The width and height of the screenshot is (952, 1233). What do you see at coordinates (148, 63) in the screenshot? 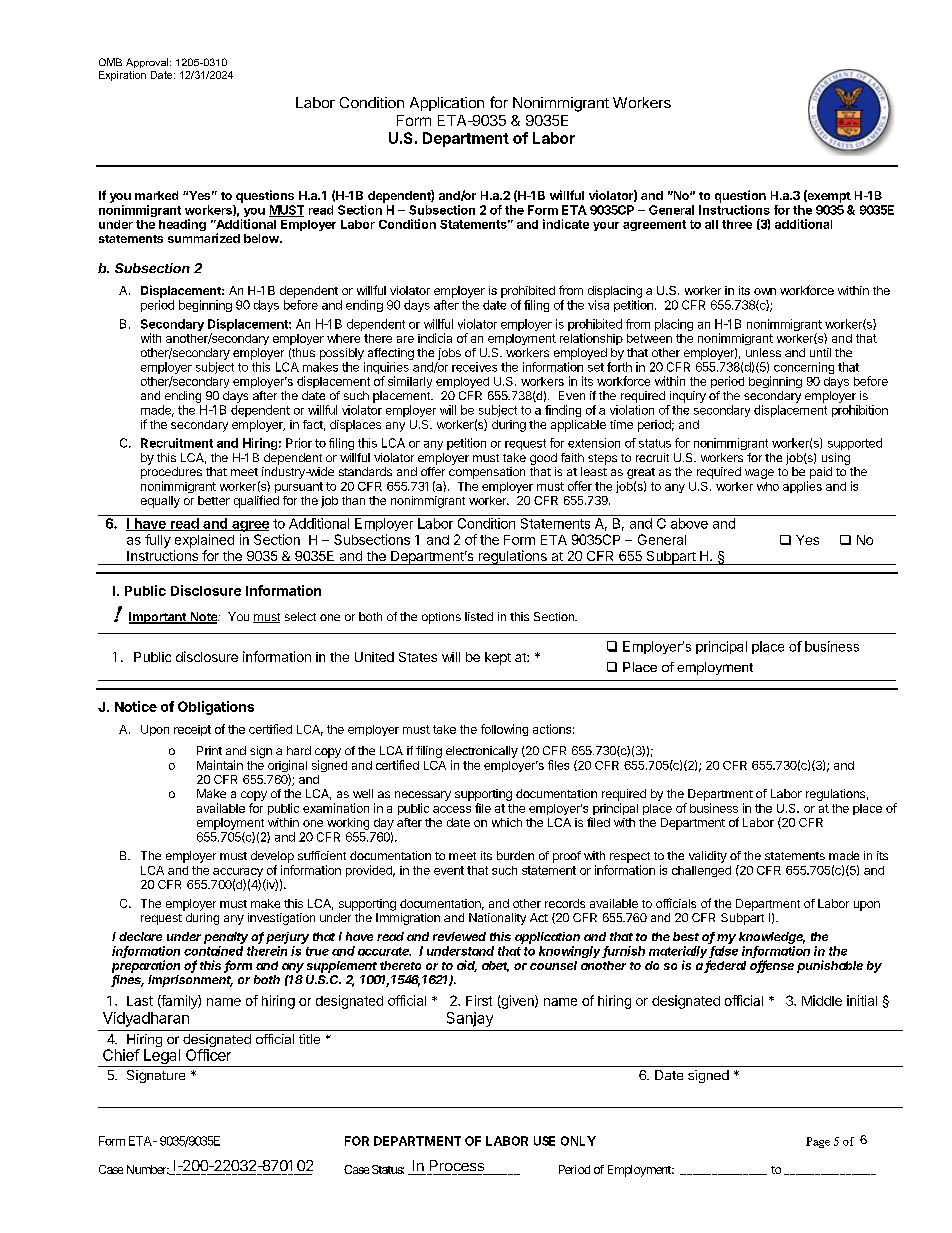
I see `Approval` at bounding box center [148, 63].
